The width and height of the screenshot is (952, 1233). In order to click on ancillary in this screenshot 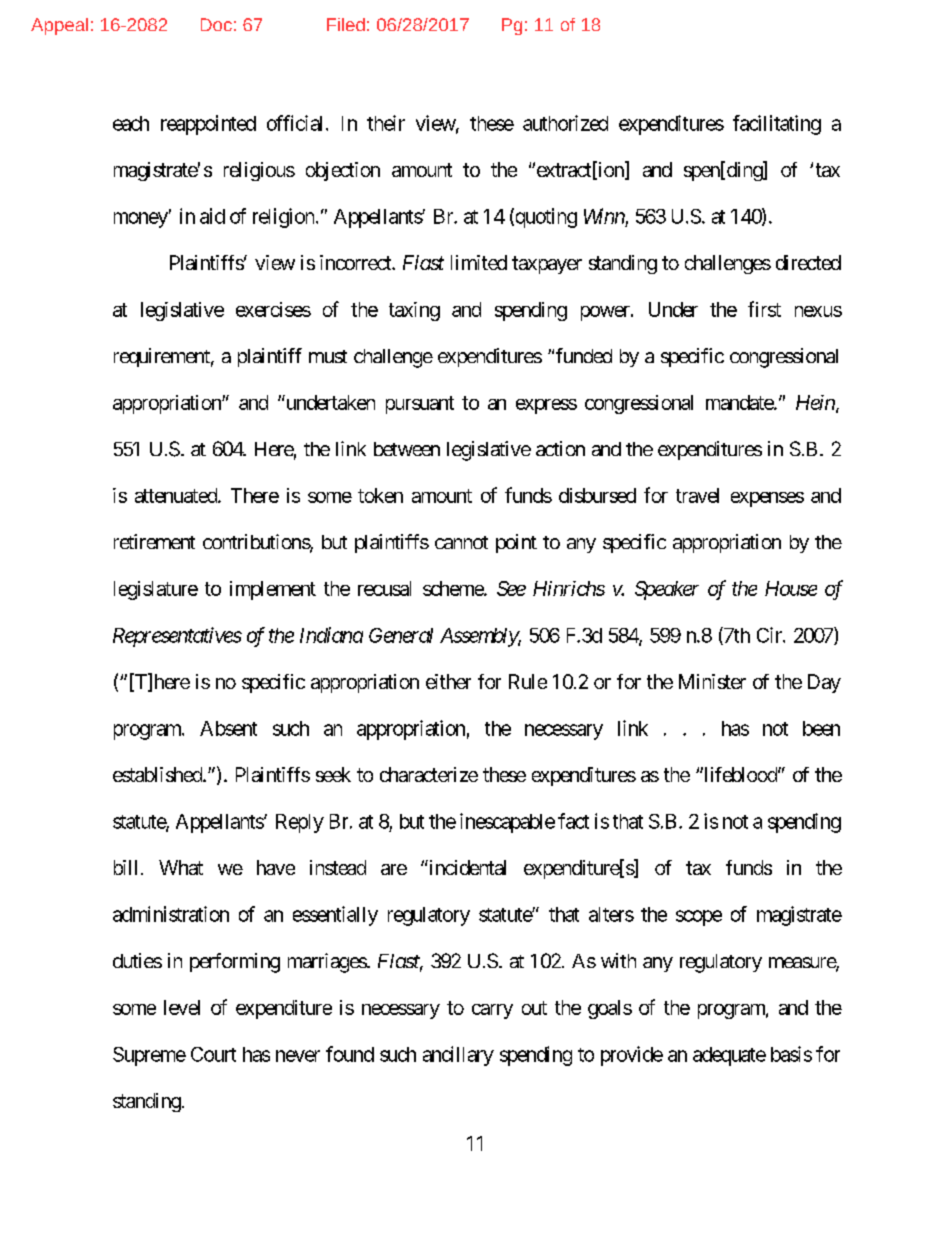, I will do `click(458, 1056)`.
